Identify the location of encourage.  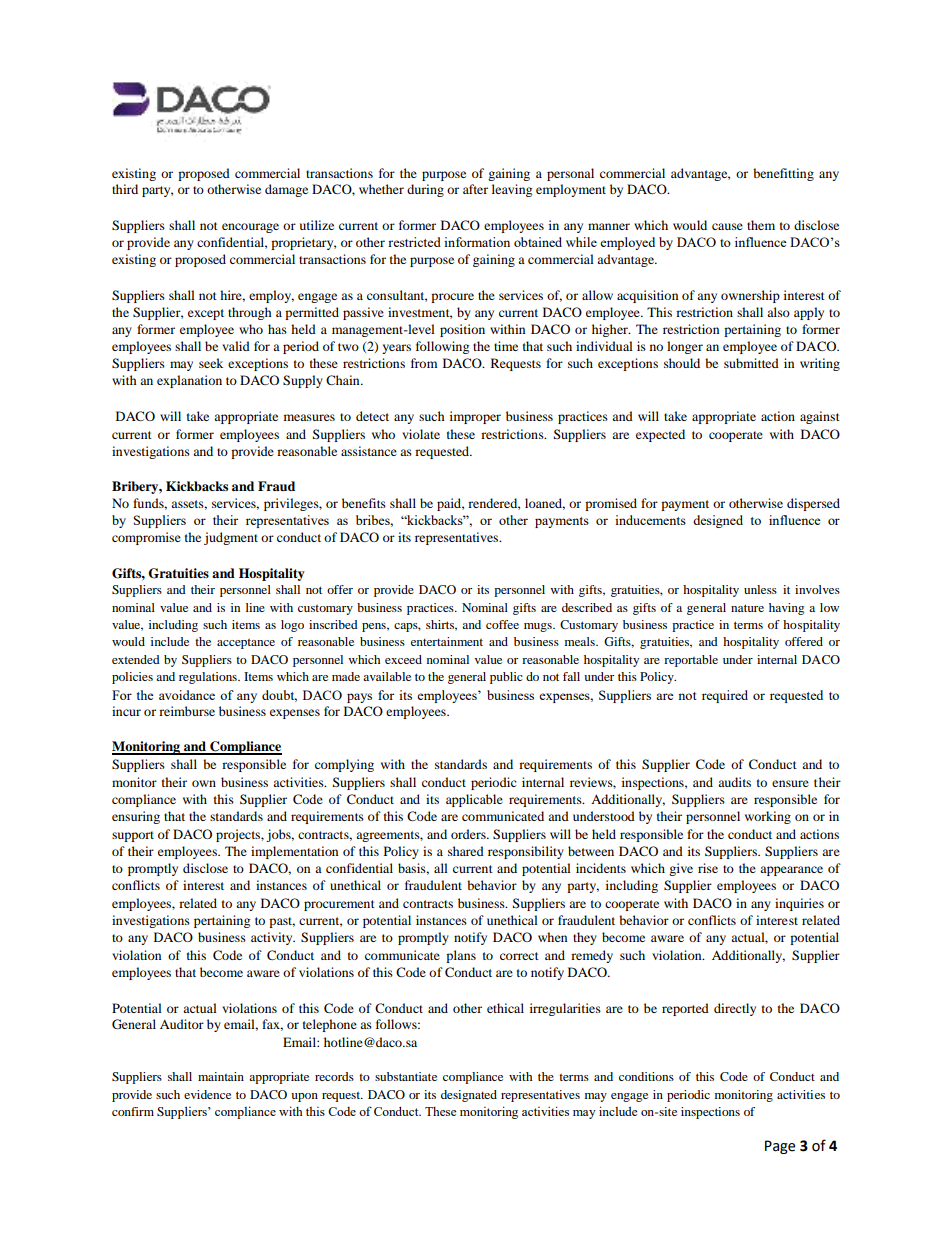
(250, 228).
